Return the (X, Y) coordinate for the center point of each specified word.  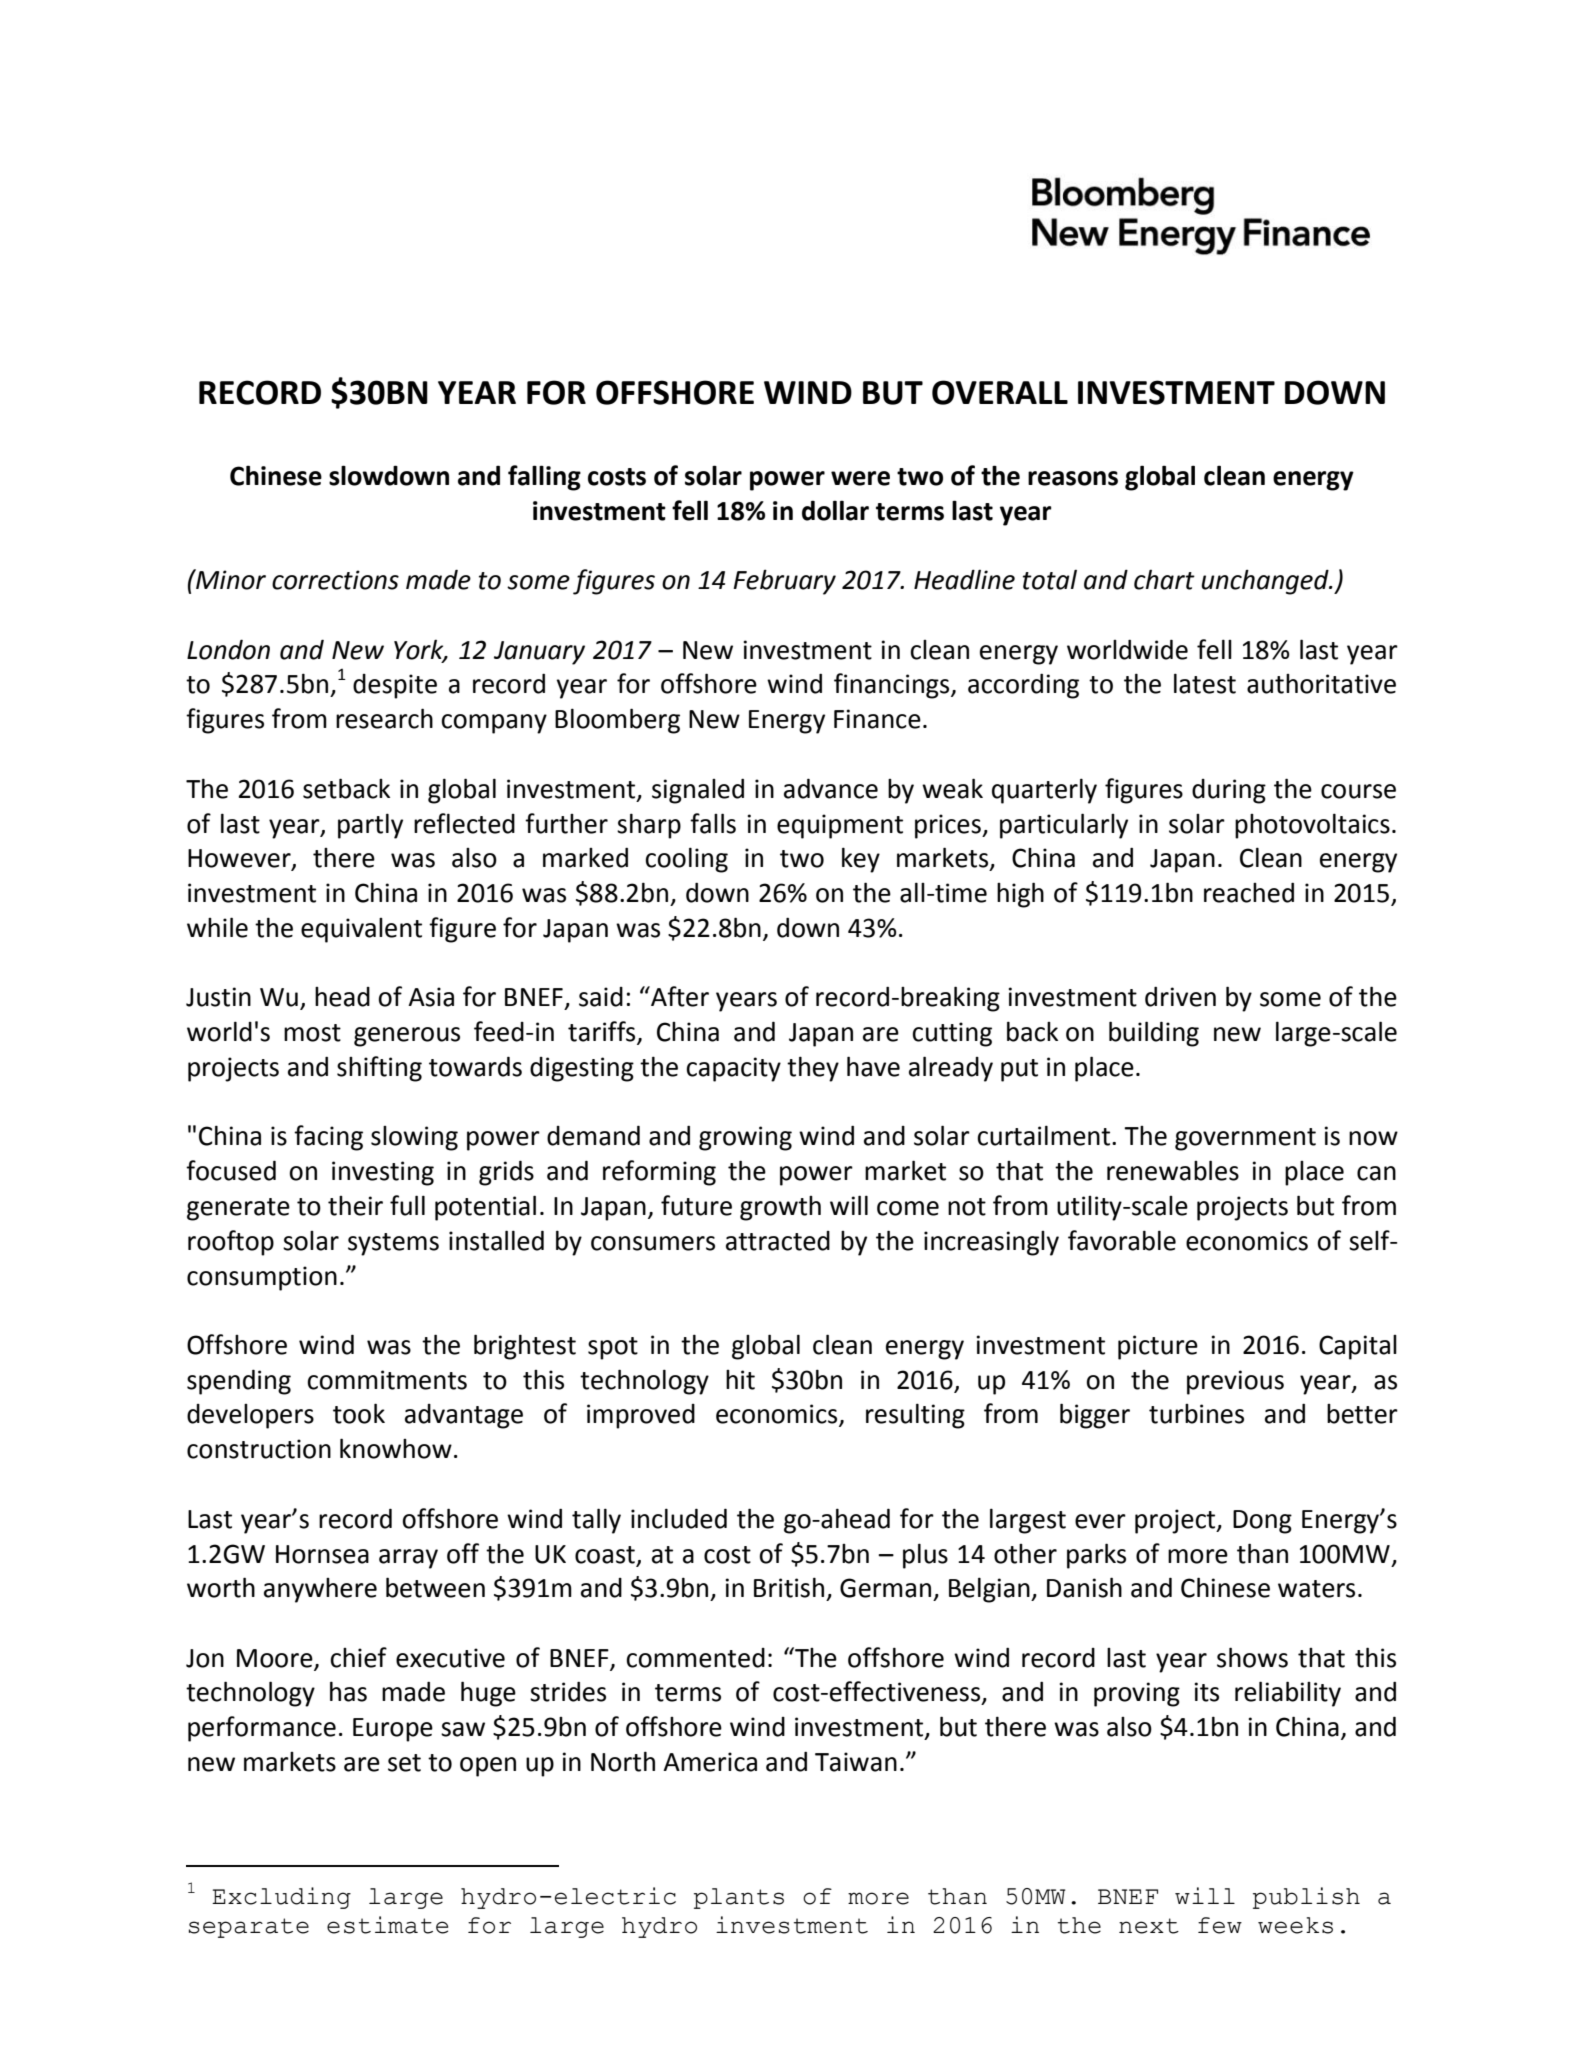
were (860, 478)
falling (544, 478)
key (861, 860)
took (359, 1413)
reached (1249, 892)
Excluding (281, 1898)
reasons (1073, 478)
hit (740, 1380)
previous (1235, 1382)
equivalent (361, 930)
